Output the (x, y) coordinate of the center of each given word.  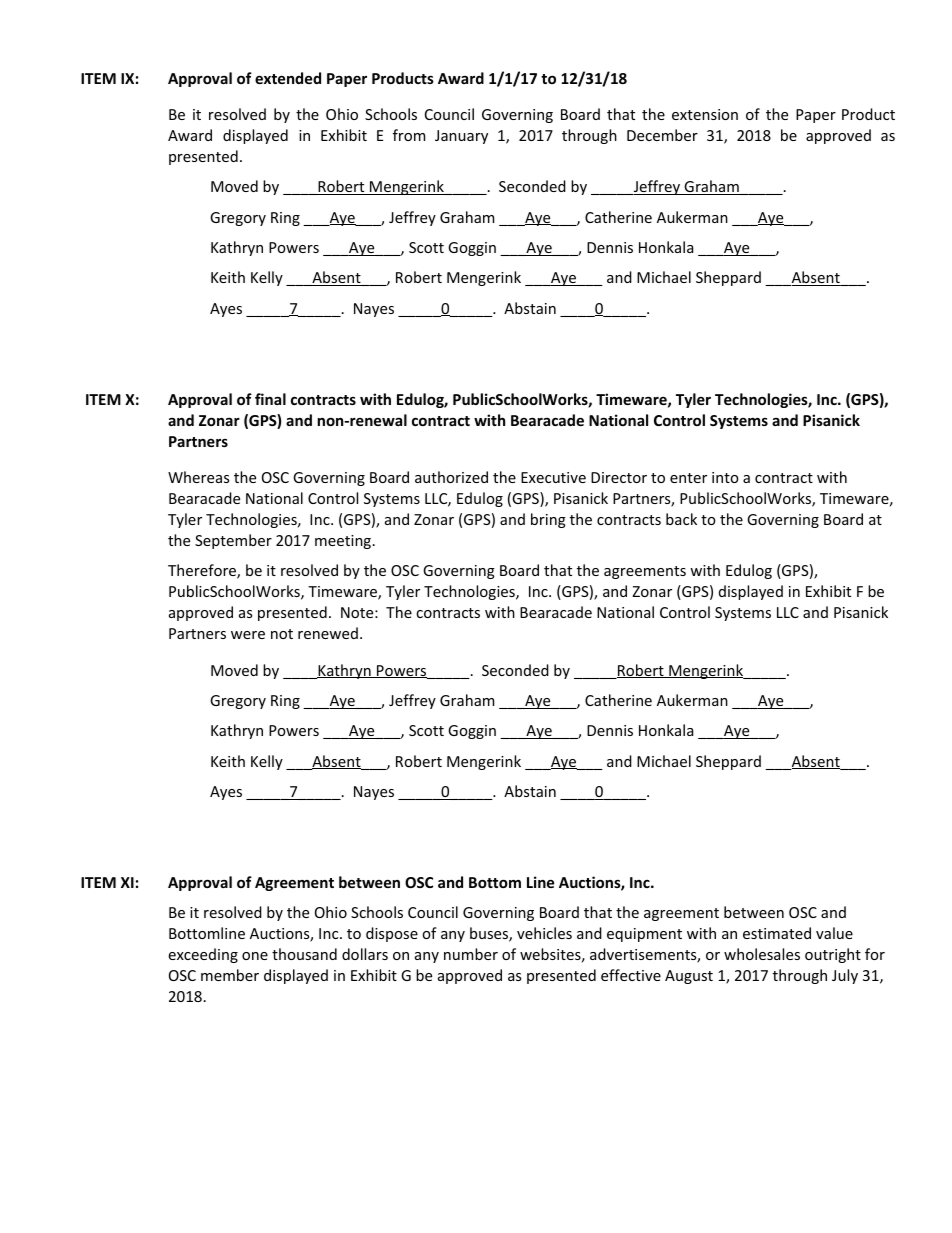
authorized (451, 477)
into (725, 477)
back (681, 519)
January (461, 137)
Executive (553, 477)
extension (705, 114)
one (255, 956)
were (248, 635)
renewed (328, 633)
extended (288, 78)
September (233, 541)
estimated (777, 933)
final (270, 399)
